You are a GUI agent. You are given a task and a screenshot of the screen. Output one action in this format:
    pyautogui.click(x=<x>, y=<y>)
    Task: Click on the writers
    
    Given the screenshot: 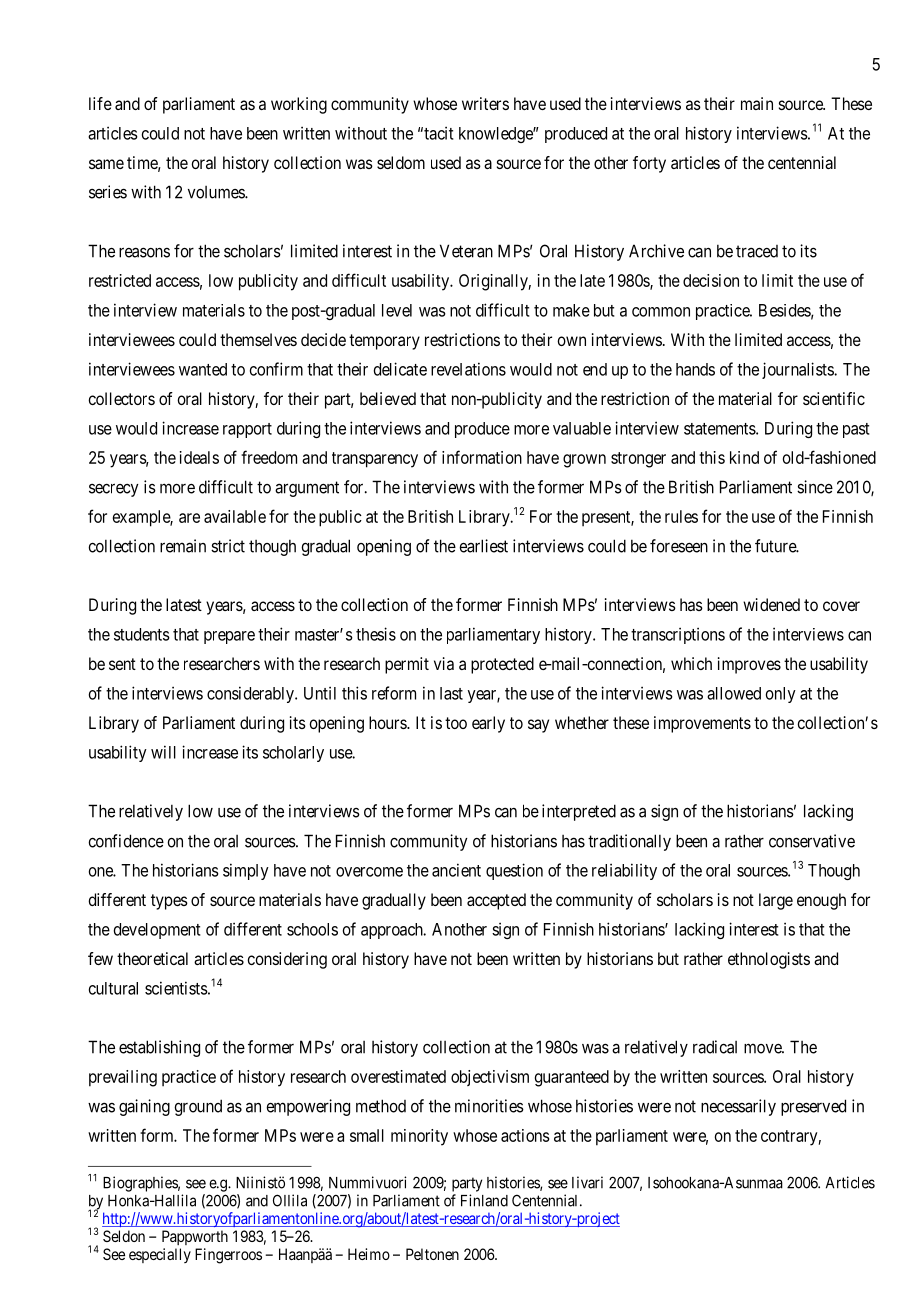 What is the action you would take?
    pyautogui.click(x=485, y=103)
